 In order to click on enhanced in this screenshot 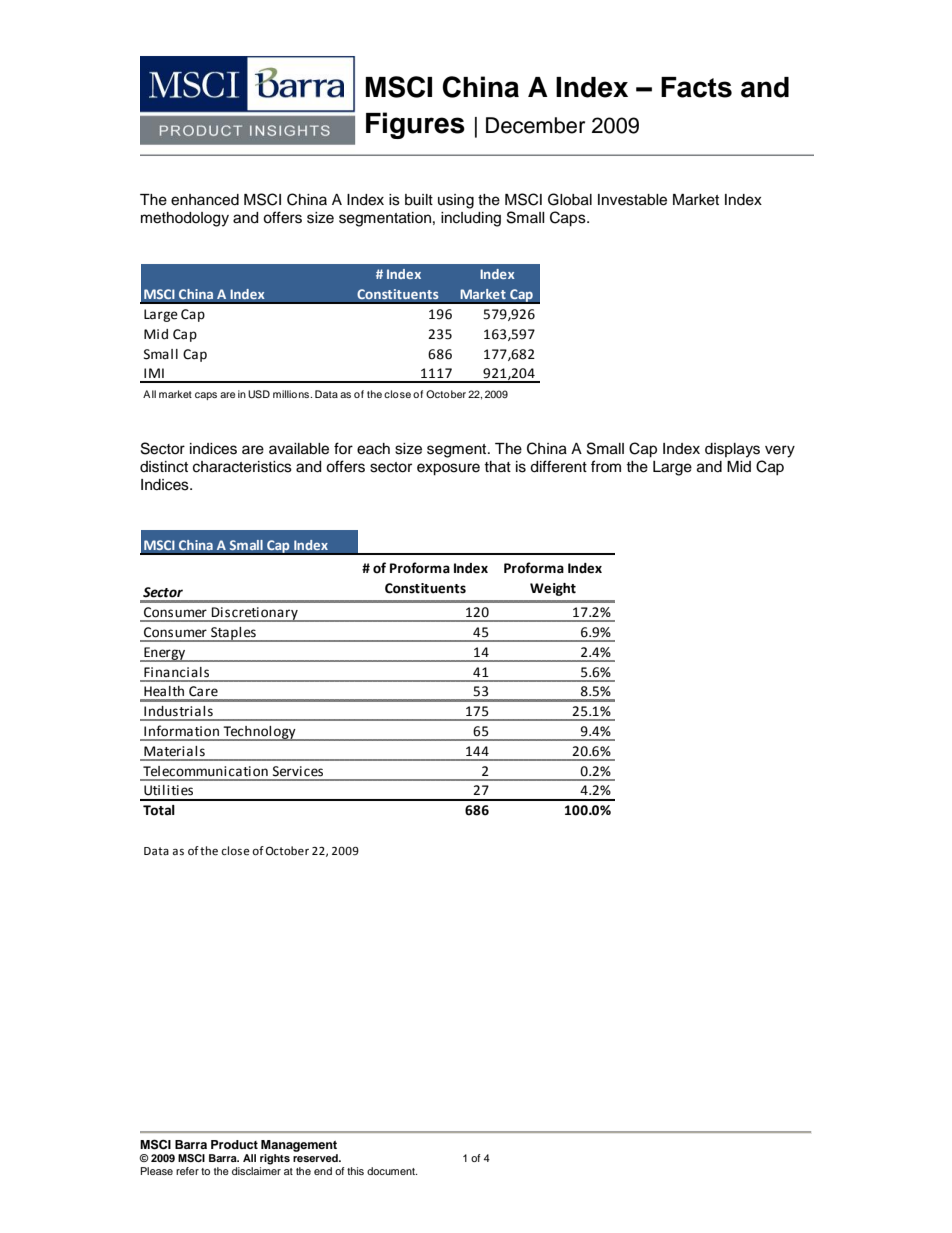, I will do `click(205, 200)`.
